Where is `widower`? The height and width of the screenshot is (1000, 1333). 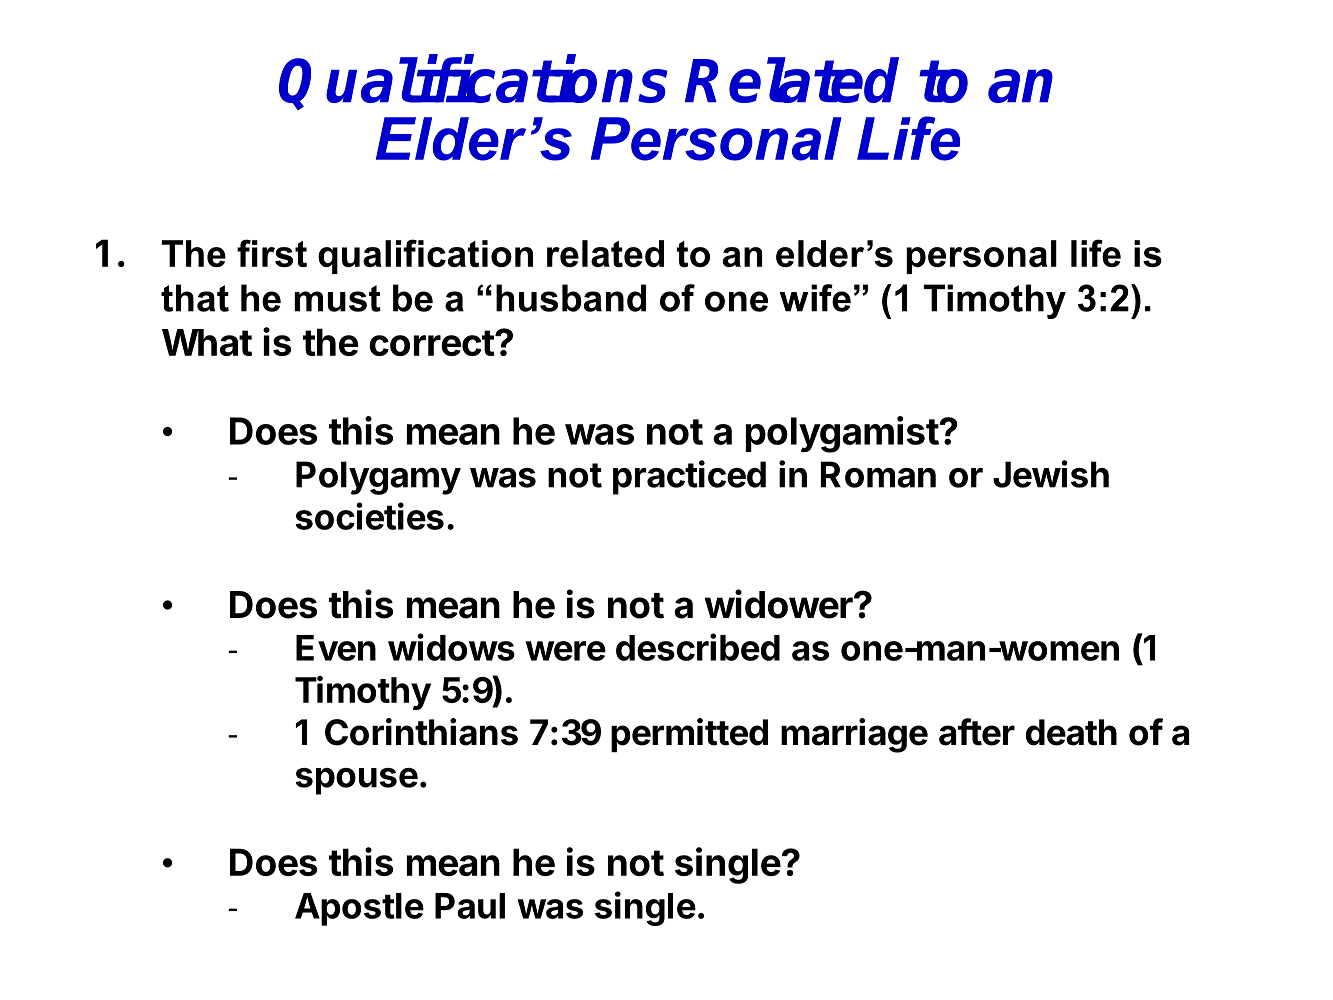 widower is located at coordinates (779, 604).
